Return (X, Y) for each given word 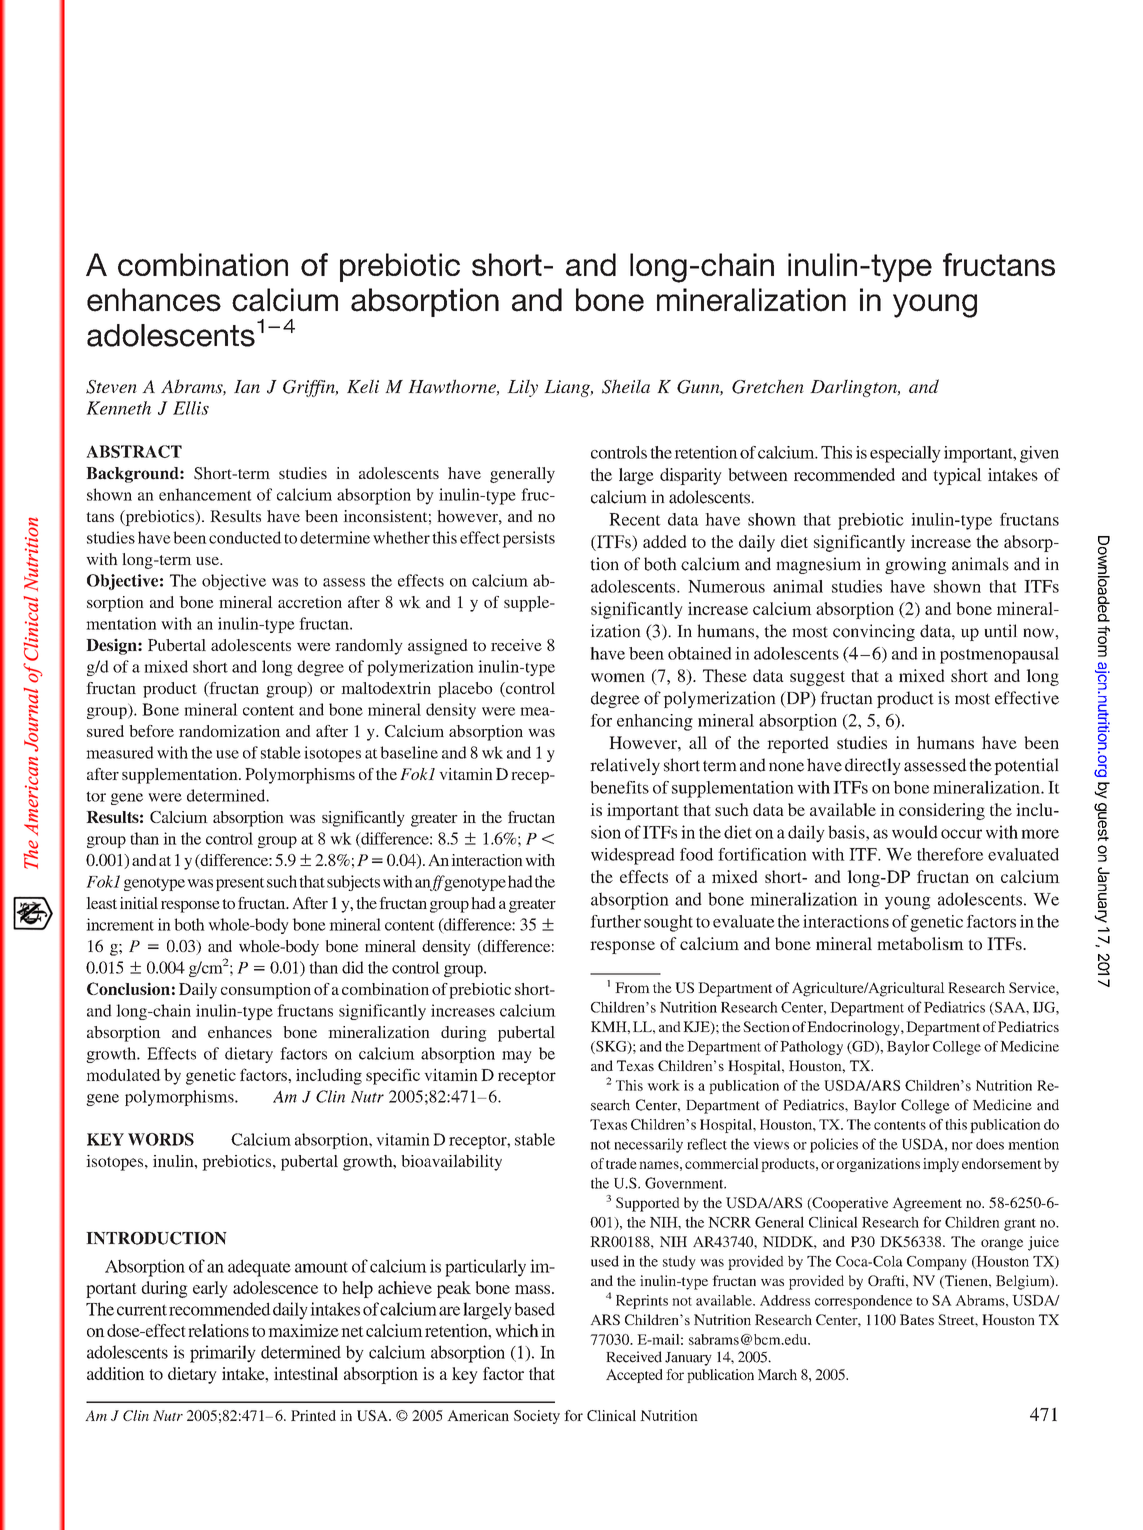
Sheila (626, 386)
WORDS (161, 1139)
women (618, 677)
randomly (369, 647)
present (240, 884)
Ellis (191, 408)
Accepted (634, 1376)
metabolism (920, 943)
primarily (223, 1354)
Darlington (854, 388)
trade (621, 1163)
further (615, 921)
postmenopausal (999, 655)
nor (962, 1146)
